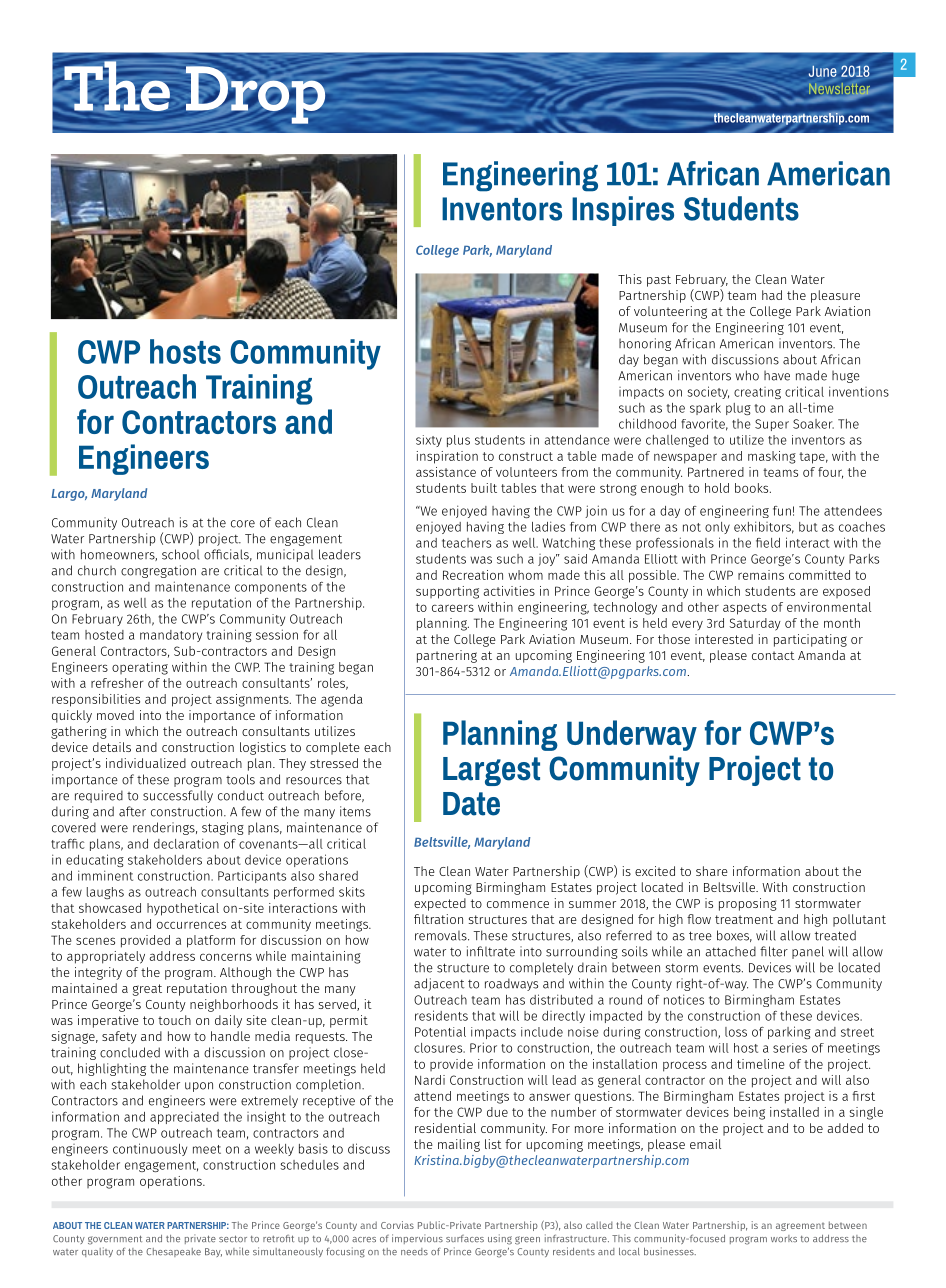  Describe the element at coordinates (446, 472) in the screenshot. I see `assistance` at that location.
